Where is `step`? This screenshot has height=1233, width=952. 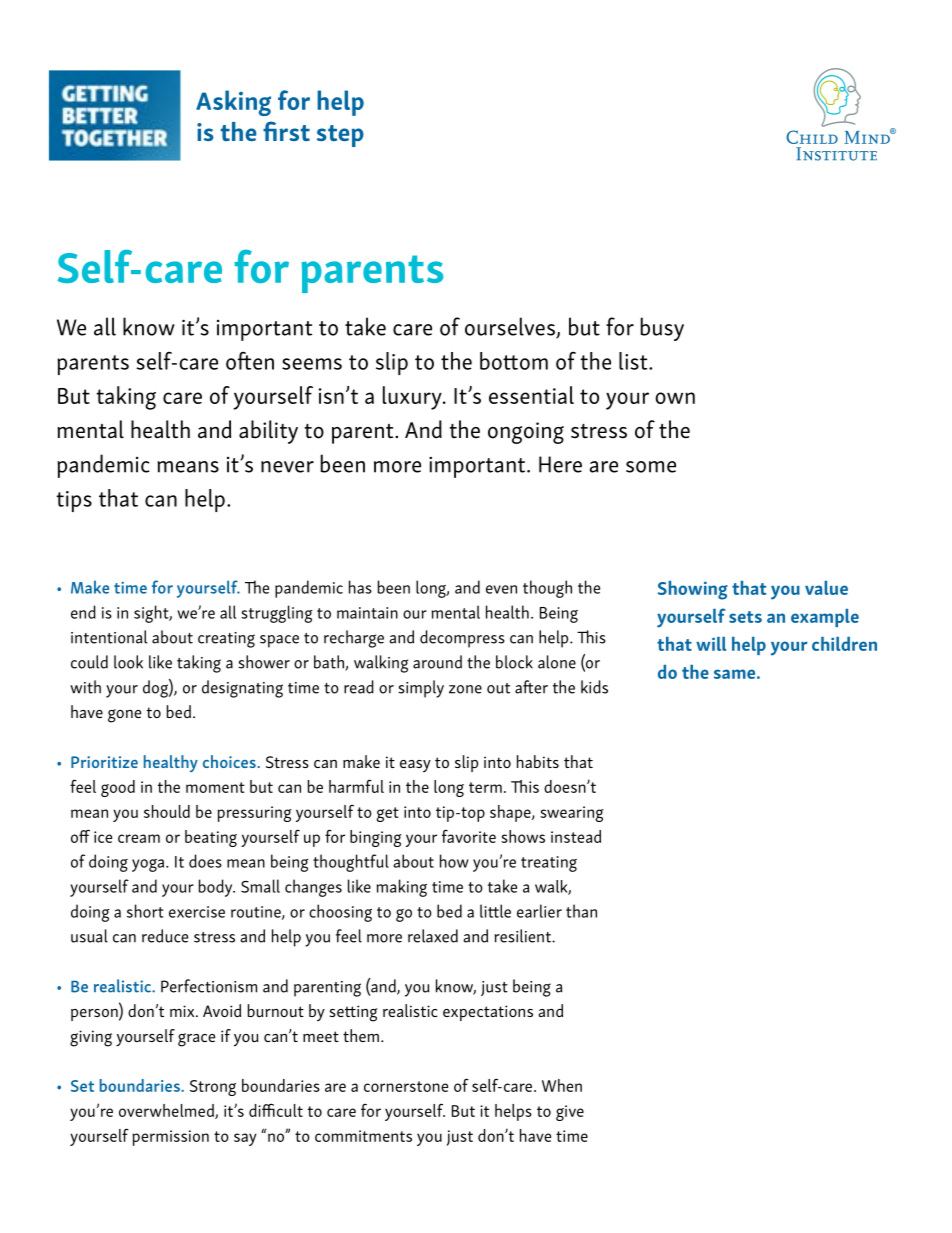
step is located at coordinates (340, 136).
